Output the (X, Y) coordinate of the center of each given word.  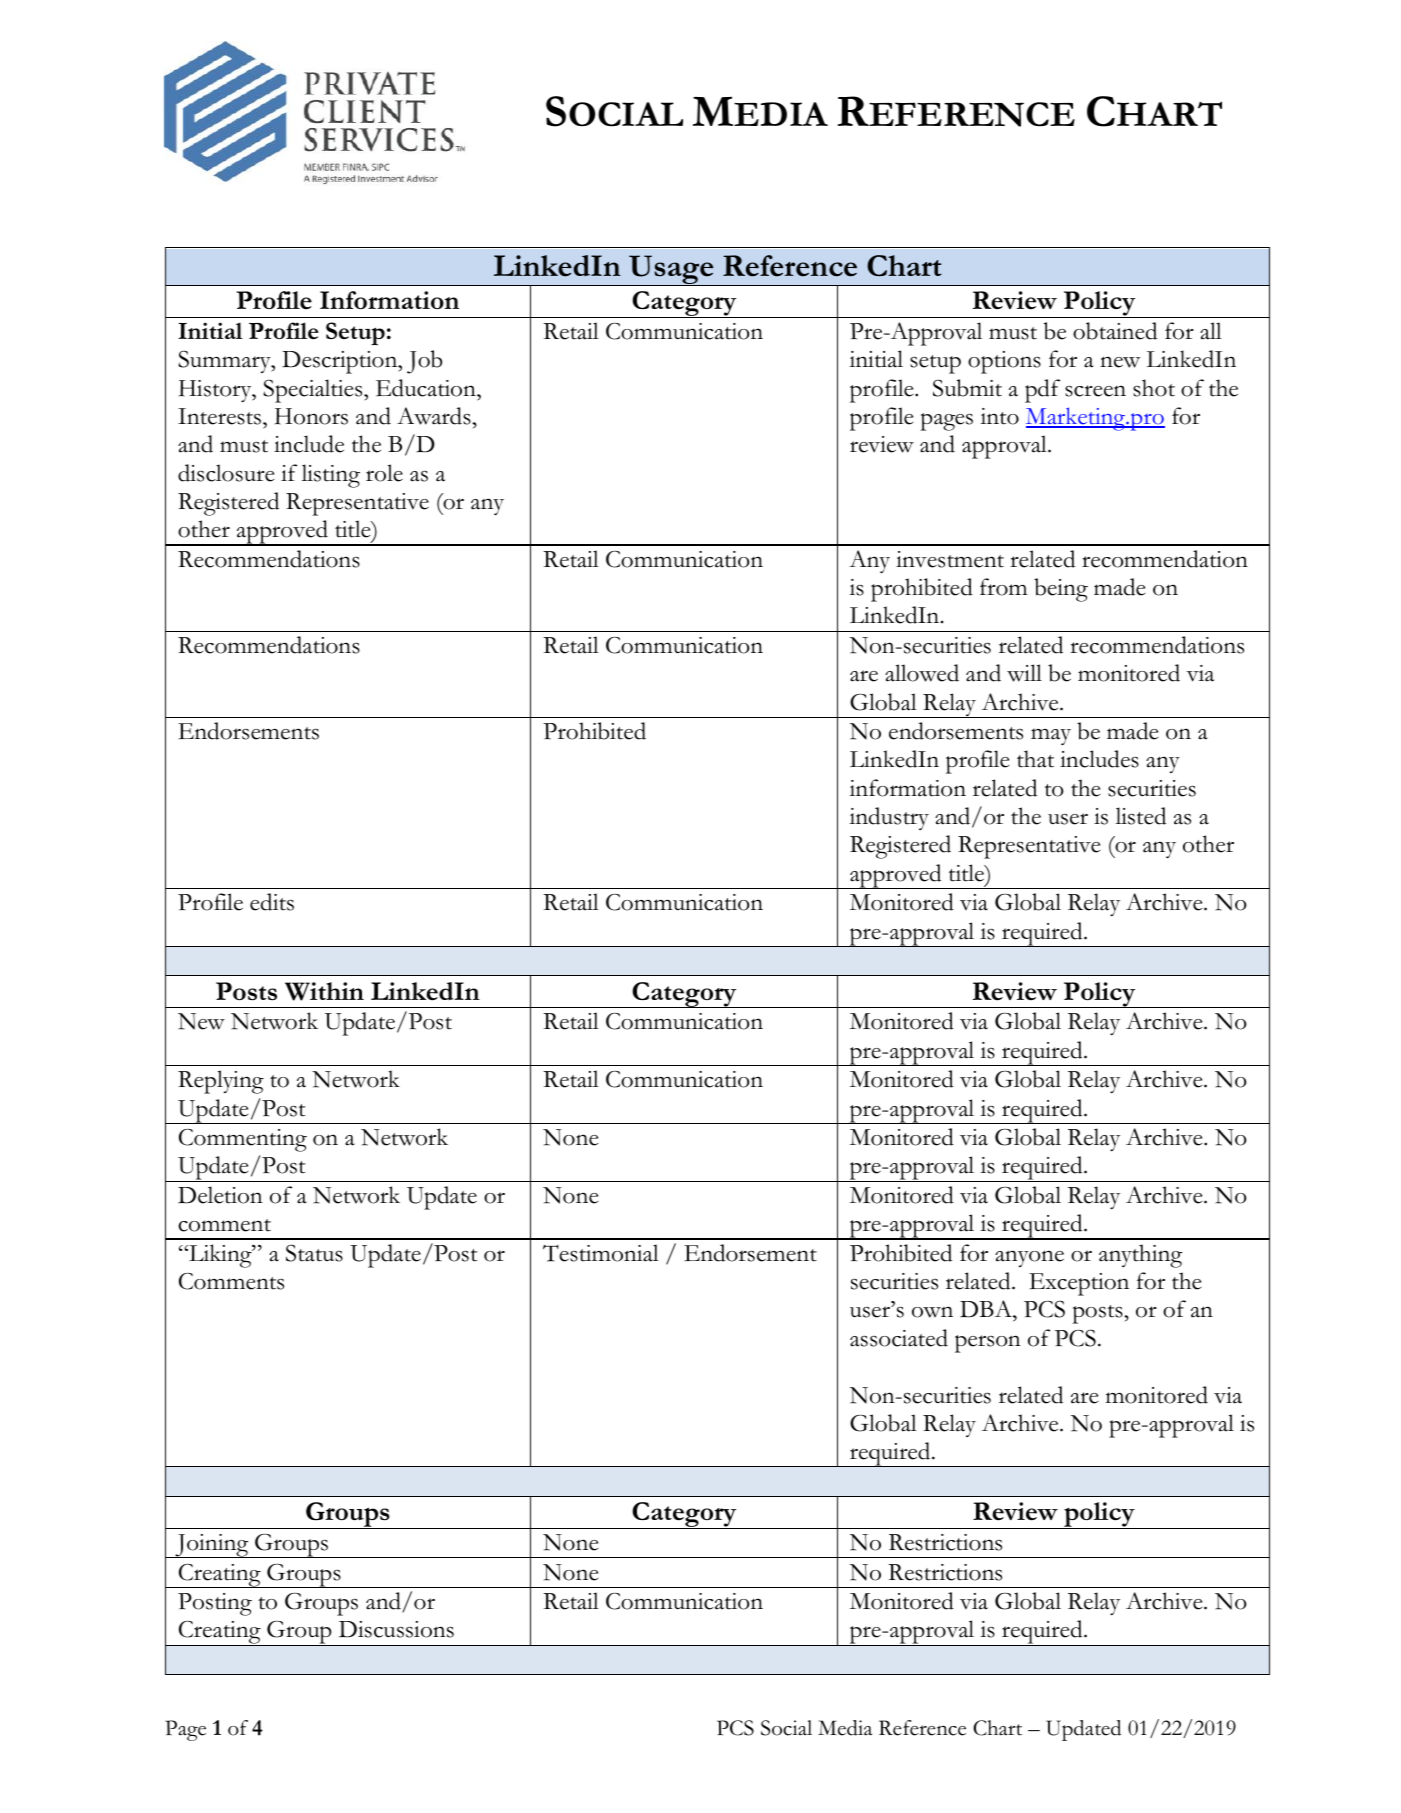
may (1051, 736)
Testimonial (601, 1253)
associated (899, 1338)
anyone (1029, 1258)
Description (341, 362)
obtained (1115, 331)
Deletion (220, 1195)
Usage (671, 270)
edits (272, 902)
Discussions (396, 1629)
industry (889, 818)
